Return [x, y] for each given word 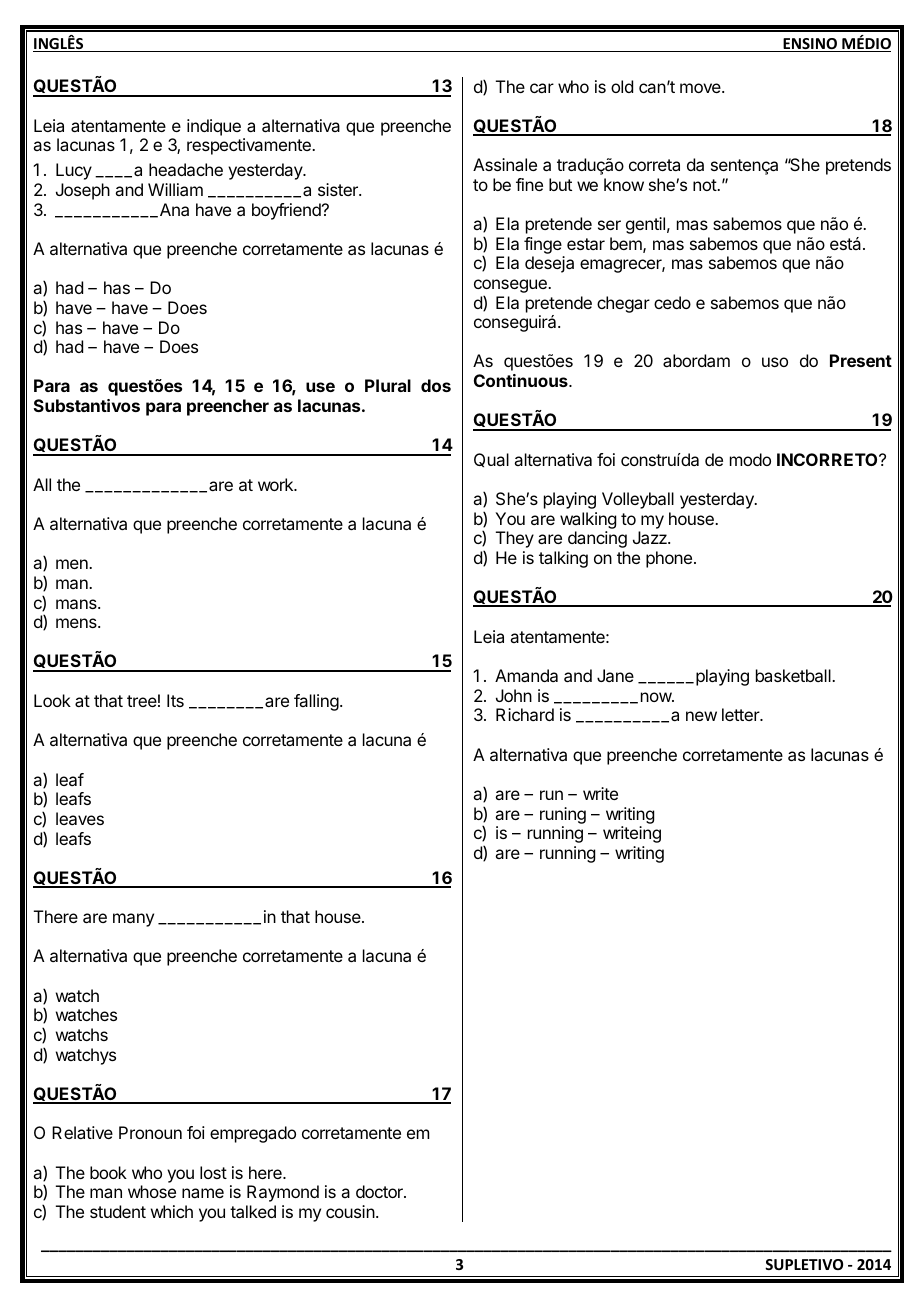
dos [436, 385]
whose [152, 1191]
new [701, 716]
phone [669, 559]
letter [741, 714]
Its [175, 700]
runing [563, 815]
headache [186, 169]
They [515, 539]
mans [77, 604]
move [701, 88]
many [133, 920]
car [542, 88]
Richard [525, 714]
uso [775, 362]
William [175, 189]
